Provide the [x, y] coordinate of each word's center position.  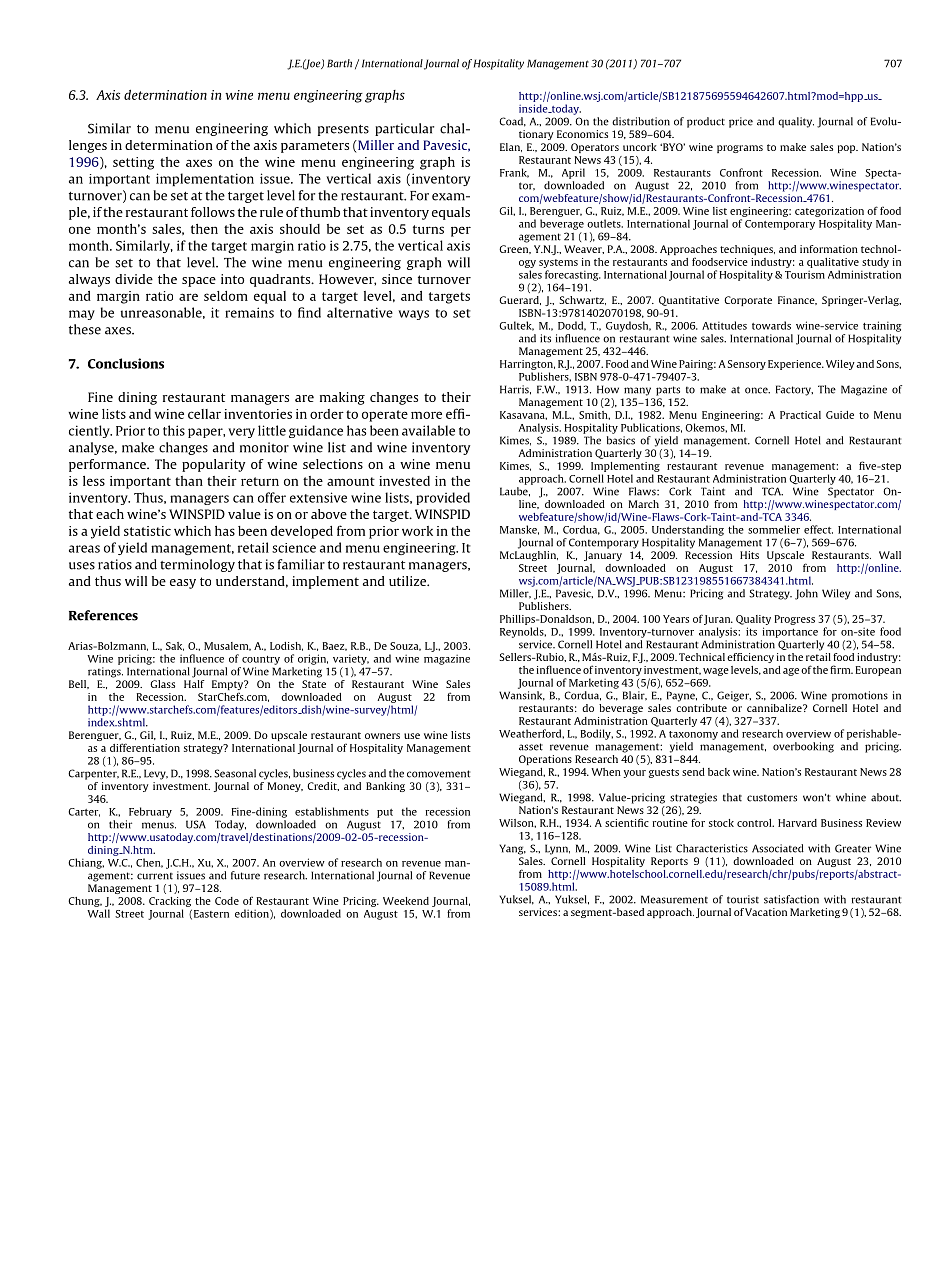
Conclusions [126, 363]
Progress [795, 620]
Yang [512, 849]
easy [183, 584]
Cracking [170, 902]
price [741, 122]
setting [133, 163]
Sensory [747, 365]
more [426, 415]
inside [534, 108]
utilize [409, 581]
